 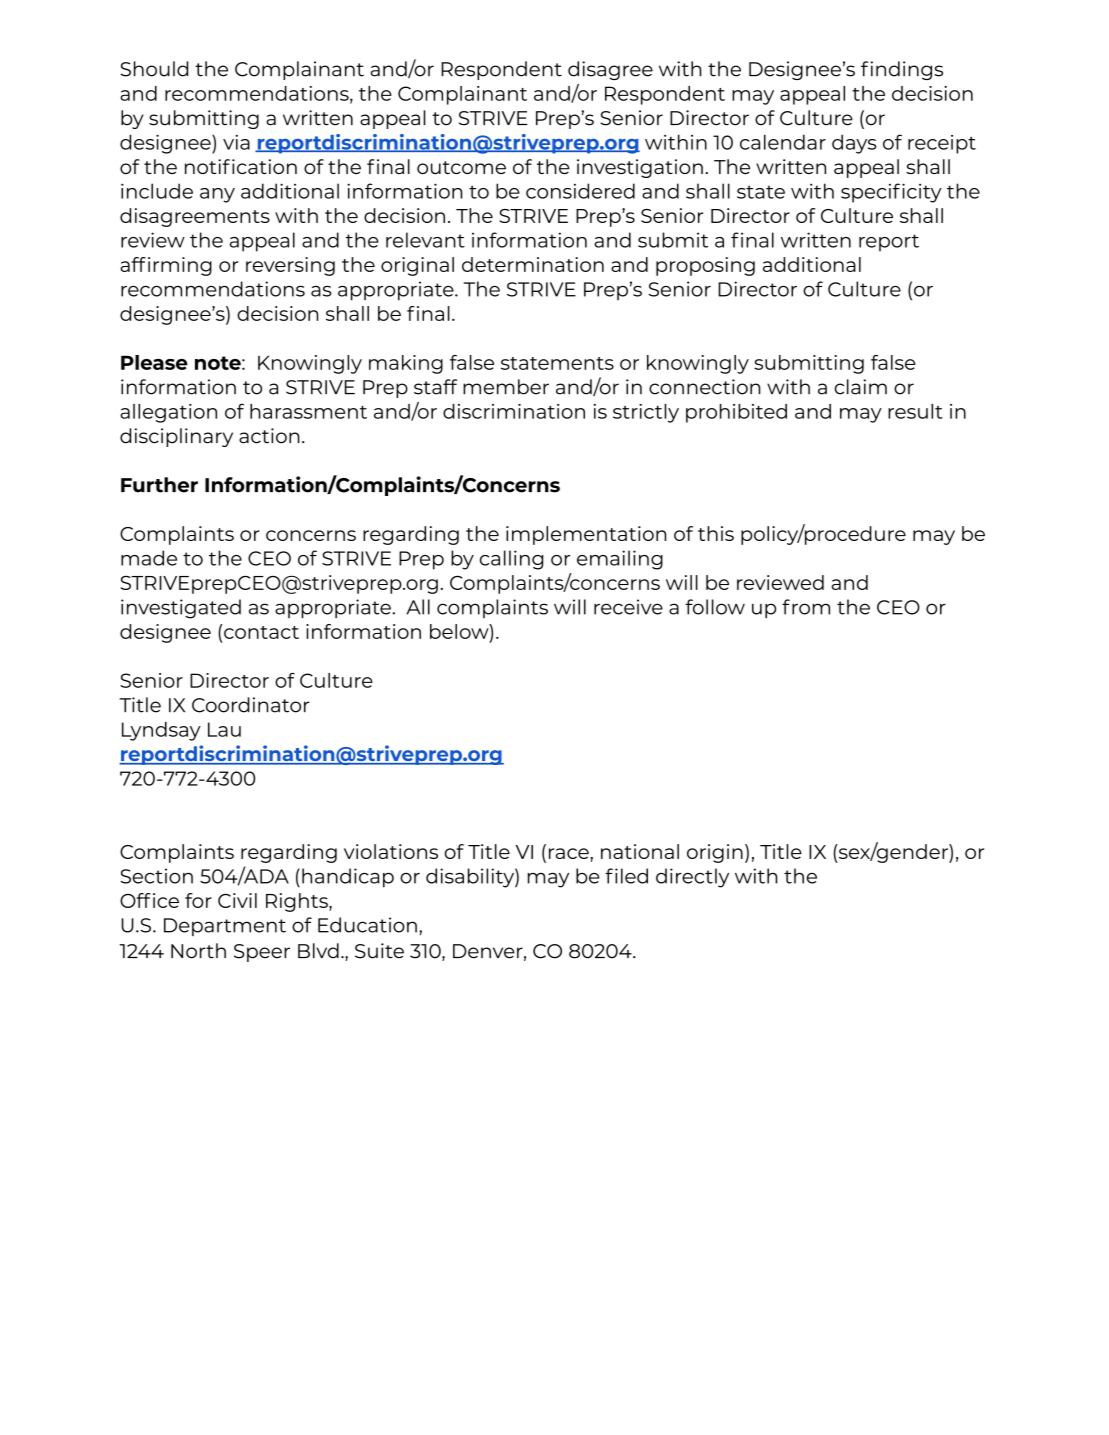 I want to click on claim, so click(x=861, y=387).
